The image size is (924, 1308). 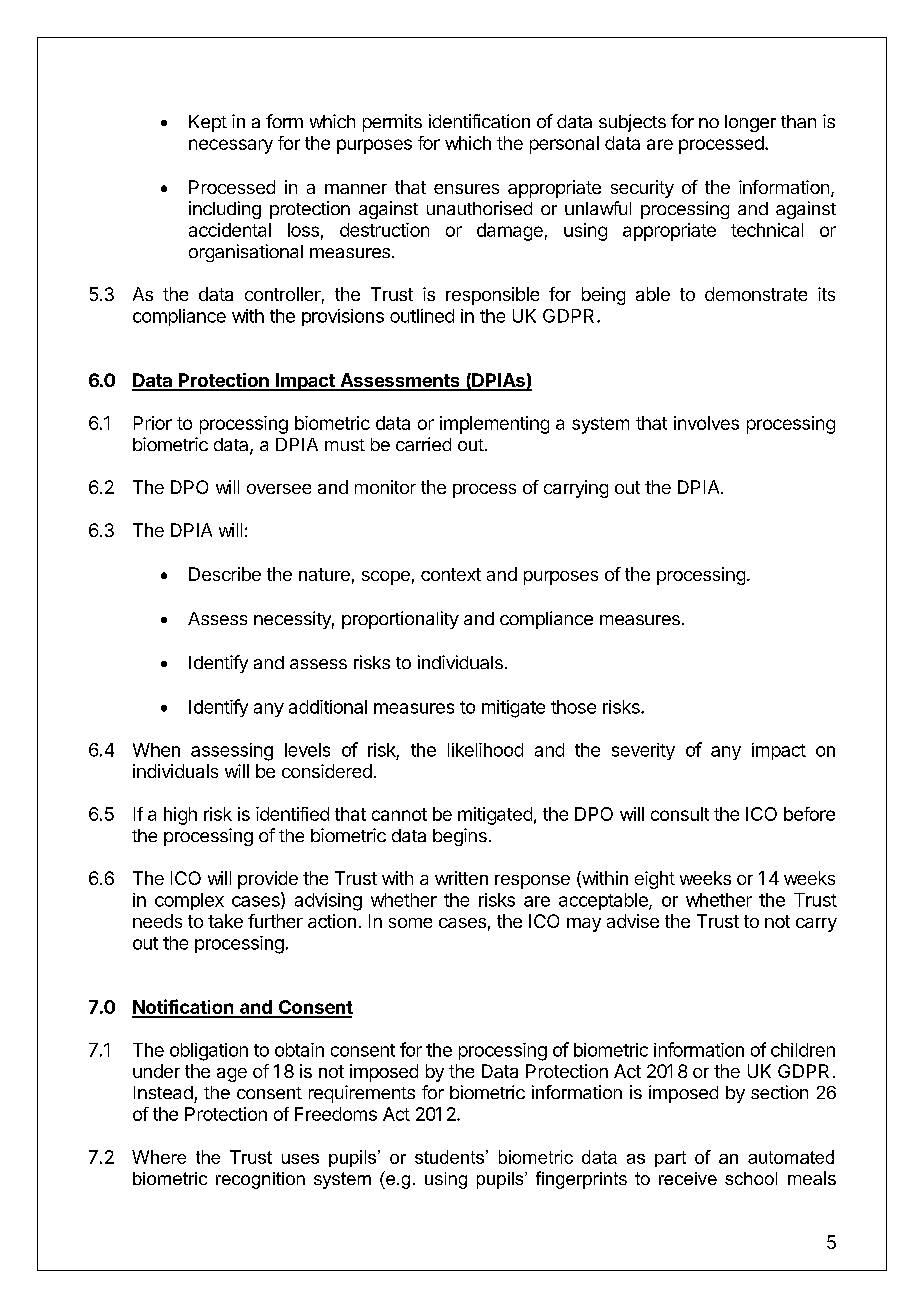 I want to click on recognition, so click(x=260, y=1180).
